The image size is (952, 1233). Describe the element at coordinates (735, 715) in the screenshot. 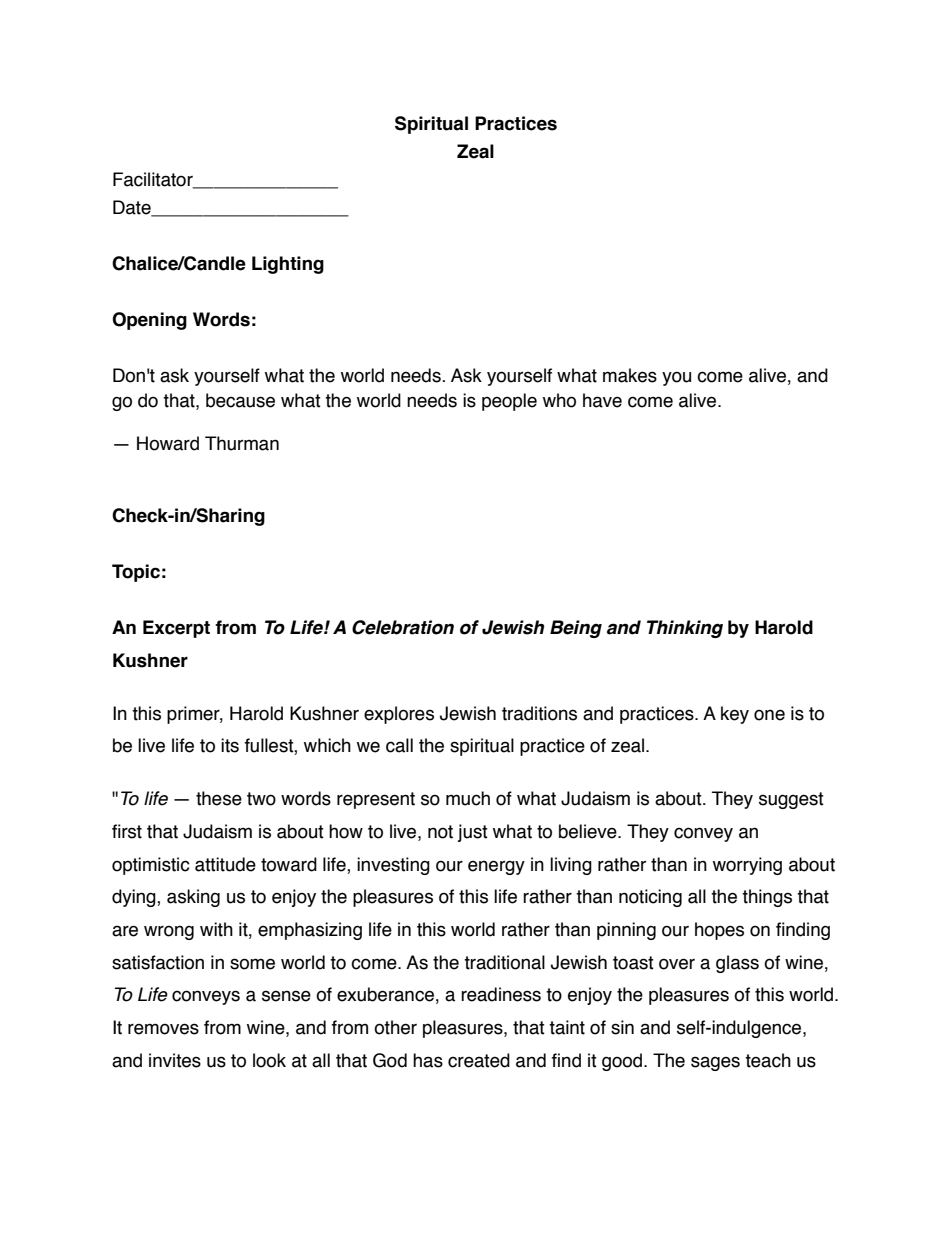

I see `key` at that location.
